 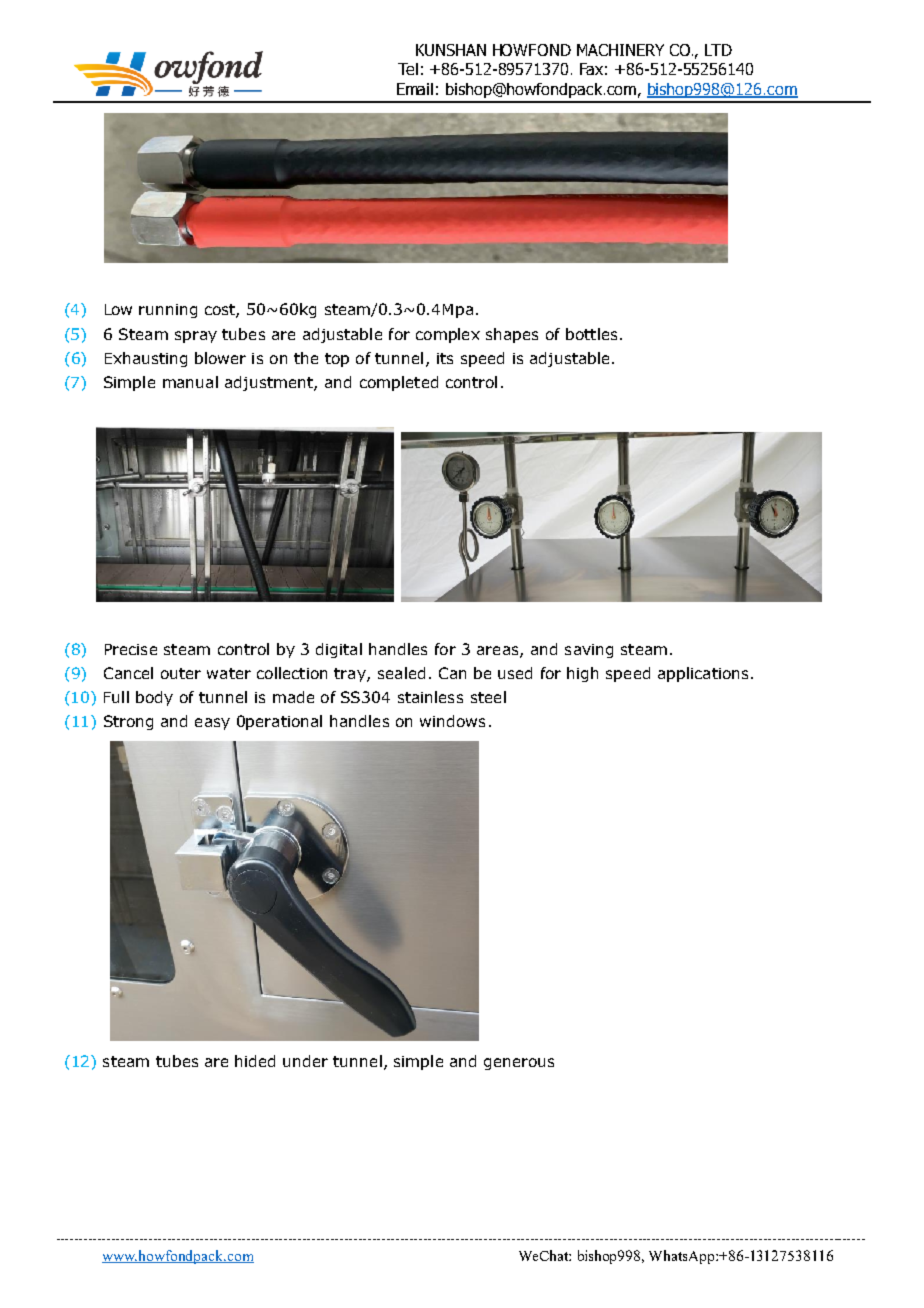 What do you see at coordinates (415, 89) in the image?
I see `Email` at bounding box center [415, 89].
